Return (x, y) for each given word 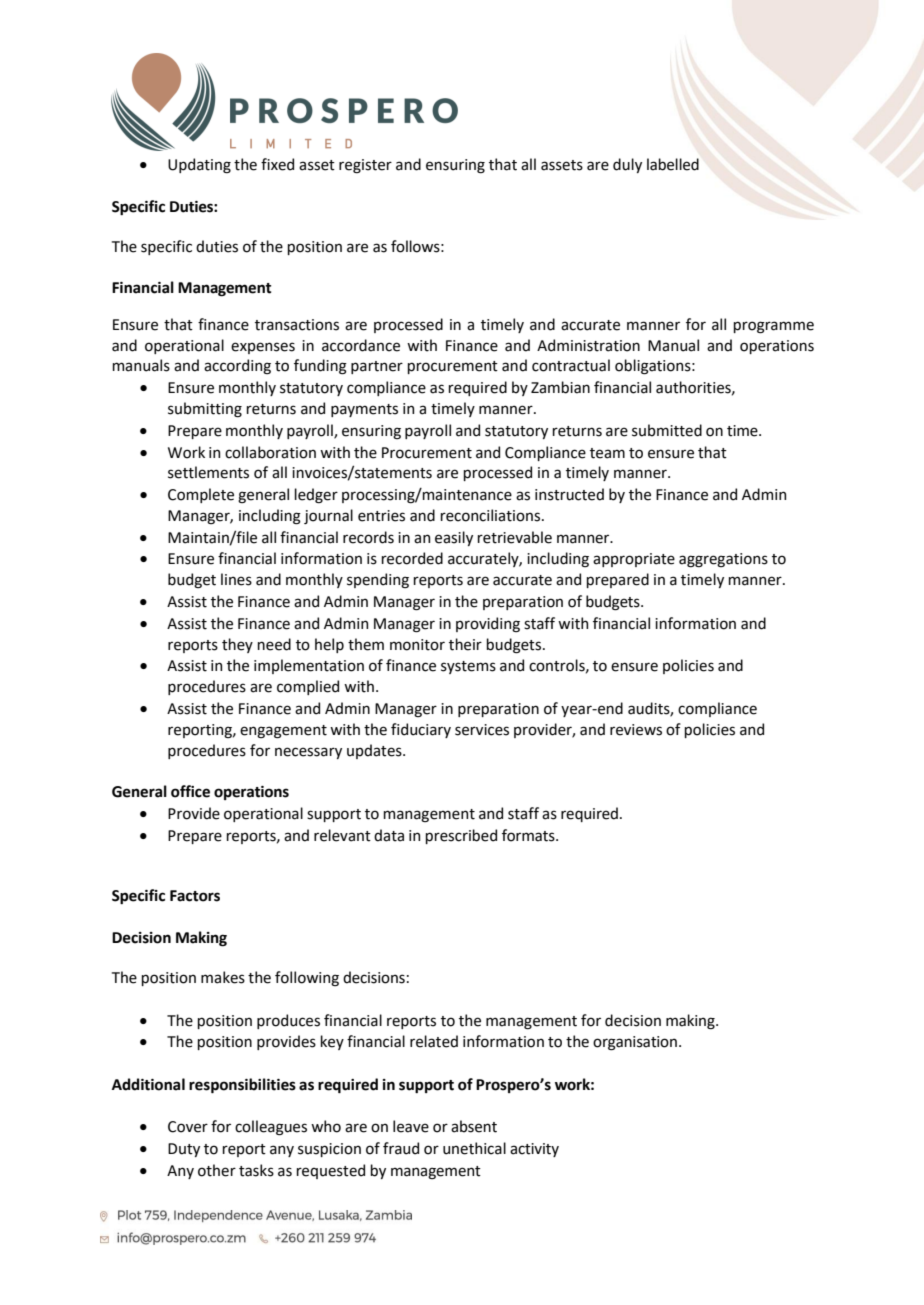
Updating (199, 165)
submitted (667, 430)
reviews (636, 730)
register (365, 166)
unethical (474, 1148)
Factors (195, 896)
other (217, 1170)
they (237, 645)
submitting (205, 409)
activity (534, 1150)
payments (364, 410)
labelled (673, 164)
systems (468, 667)
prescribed (461, 836)
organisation (635, 1043)
